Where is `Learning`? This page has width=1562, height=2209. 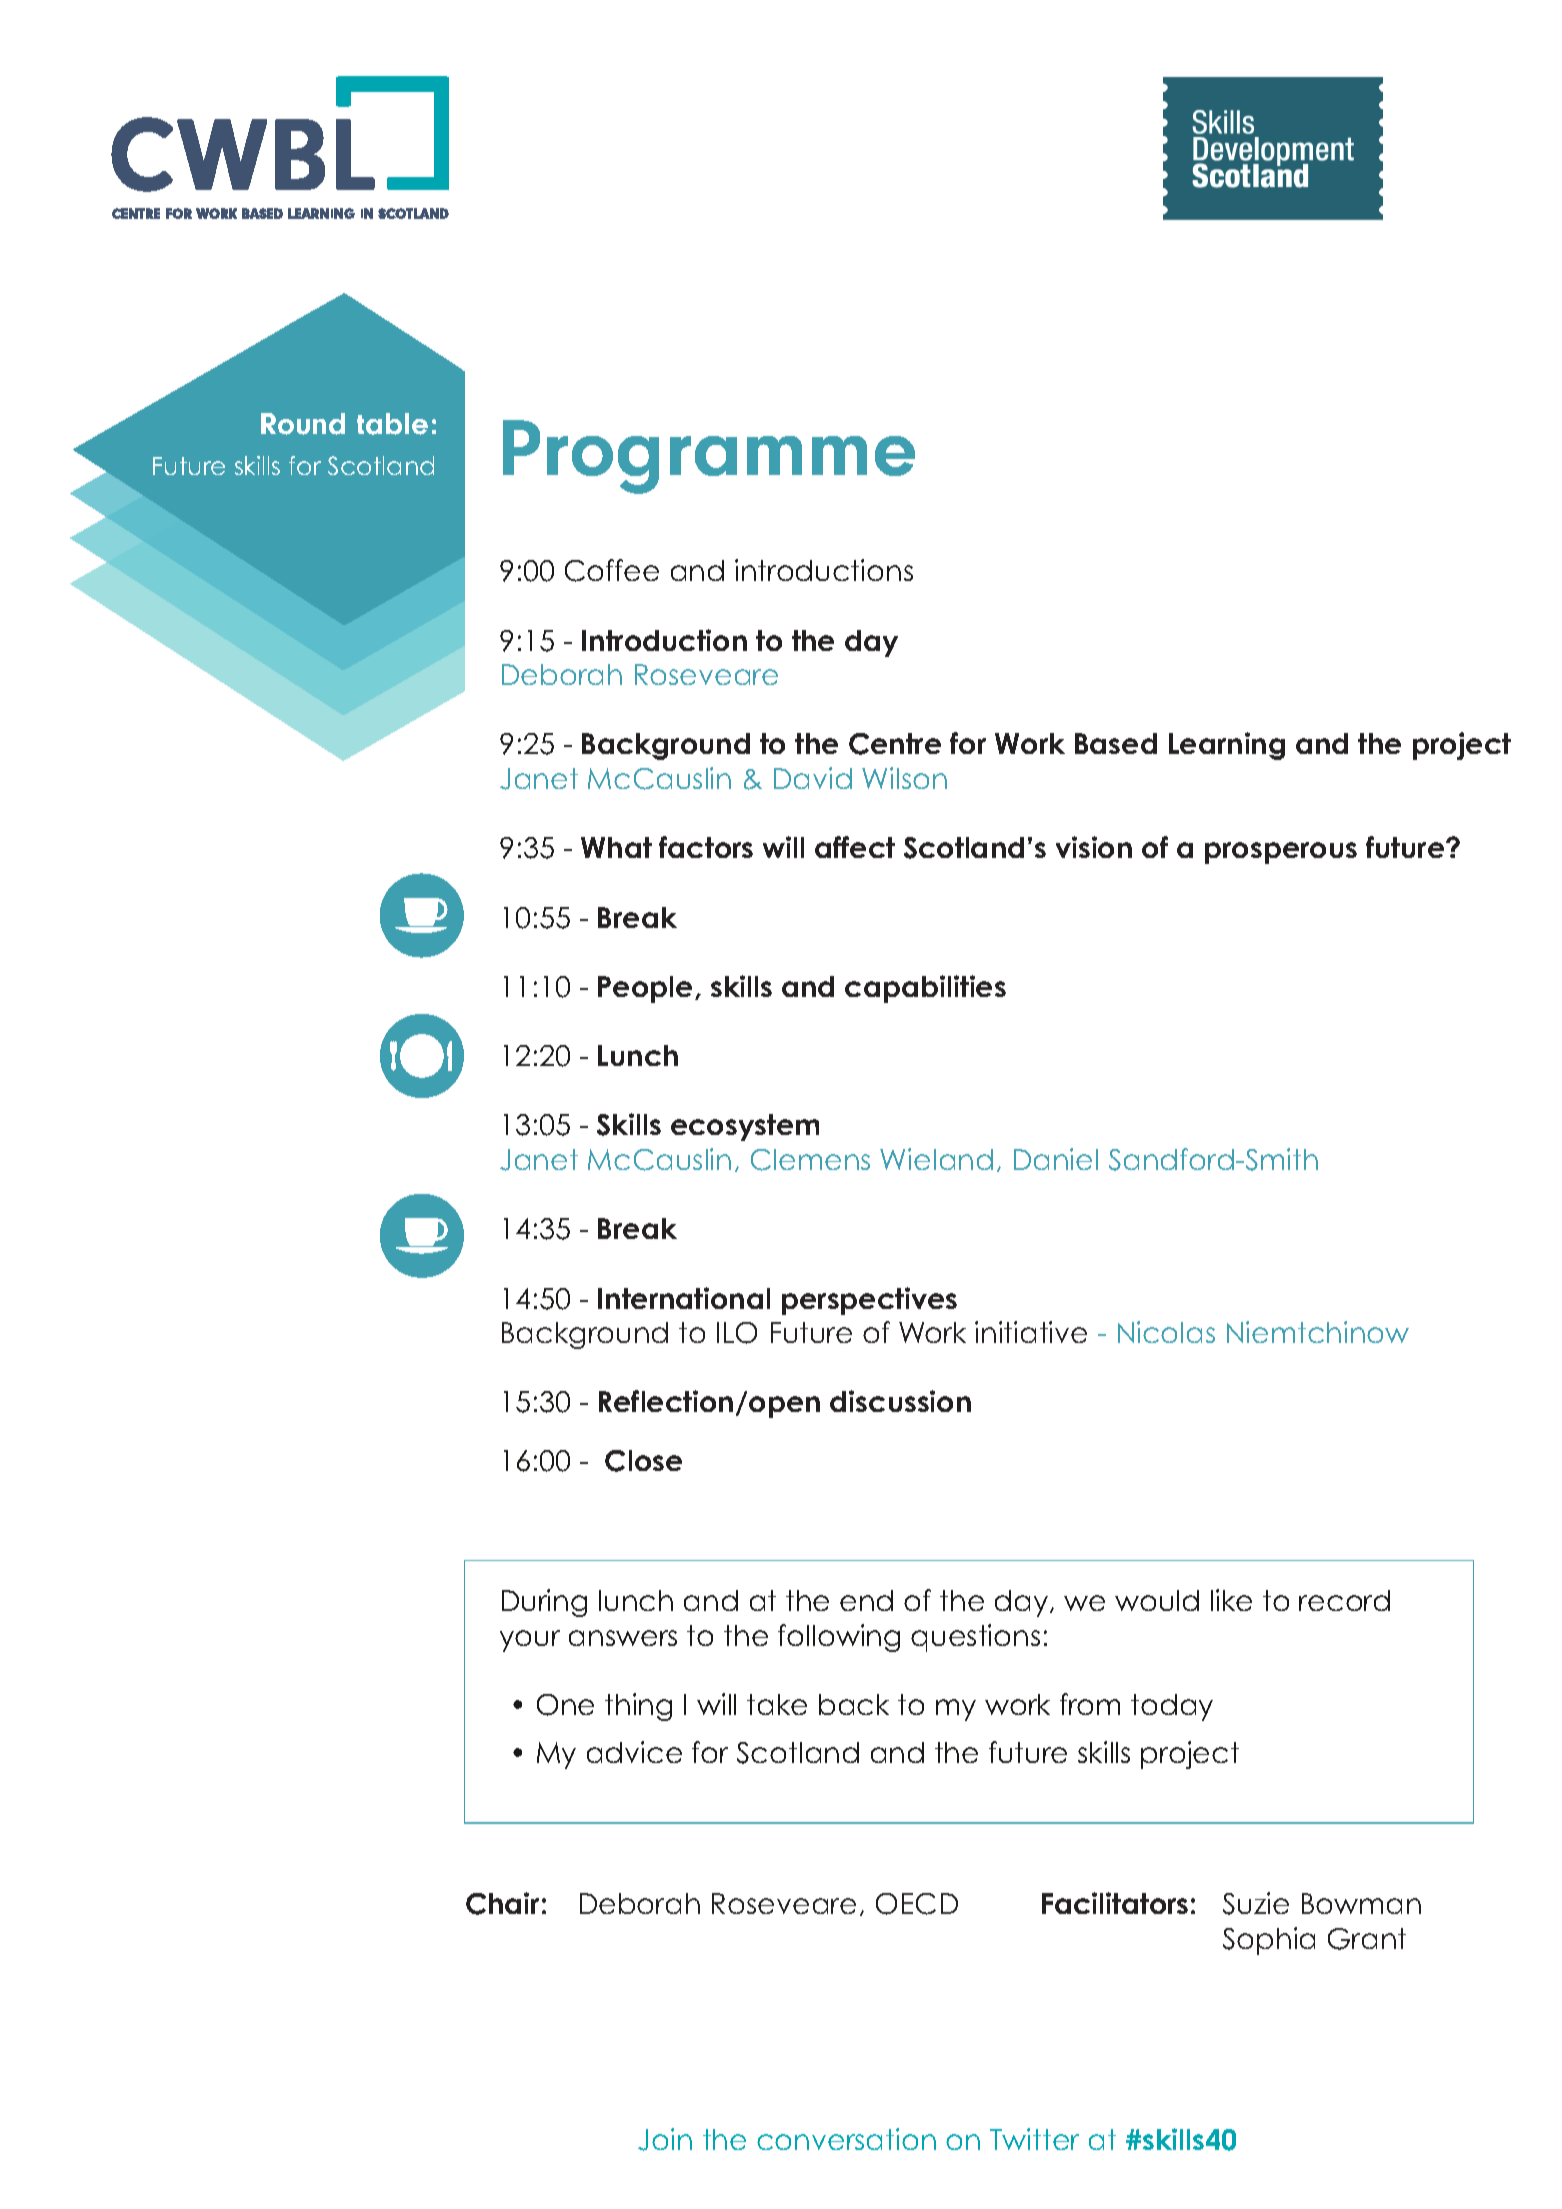 Learning is located at coordinates (1227, 746).
